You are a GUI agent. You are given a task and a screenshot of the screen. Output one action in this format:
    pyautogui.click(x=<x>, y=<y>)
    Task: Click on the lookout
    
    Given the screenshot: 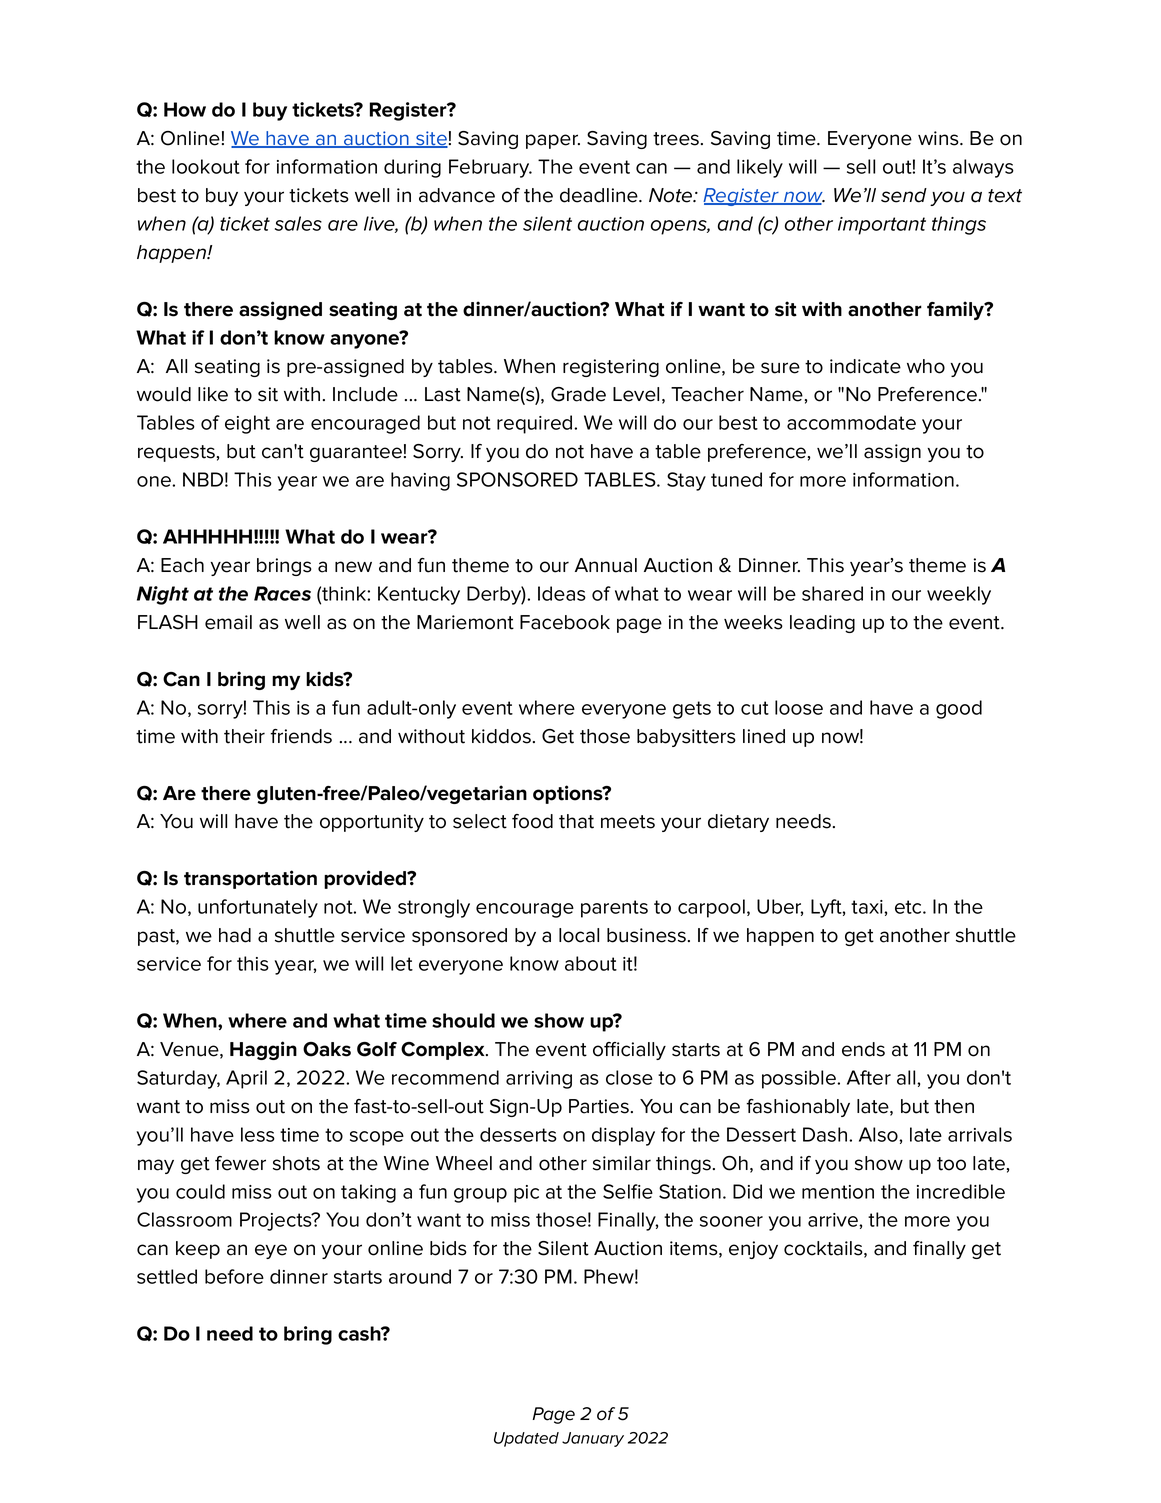 What is the action you would take?
    pyautogui.click(x=206, y=166)
